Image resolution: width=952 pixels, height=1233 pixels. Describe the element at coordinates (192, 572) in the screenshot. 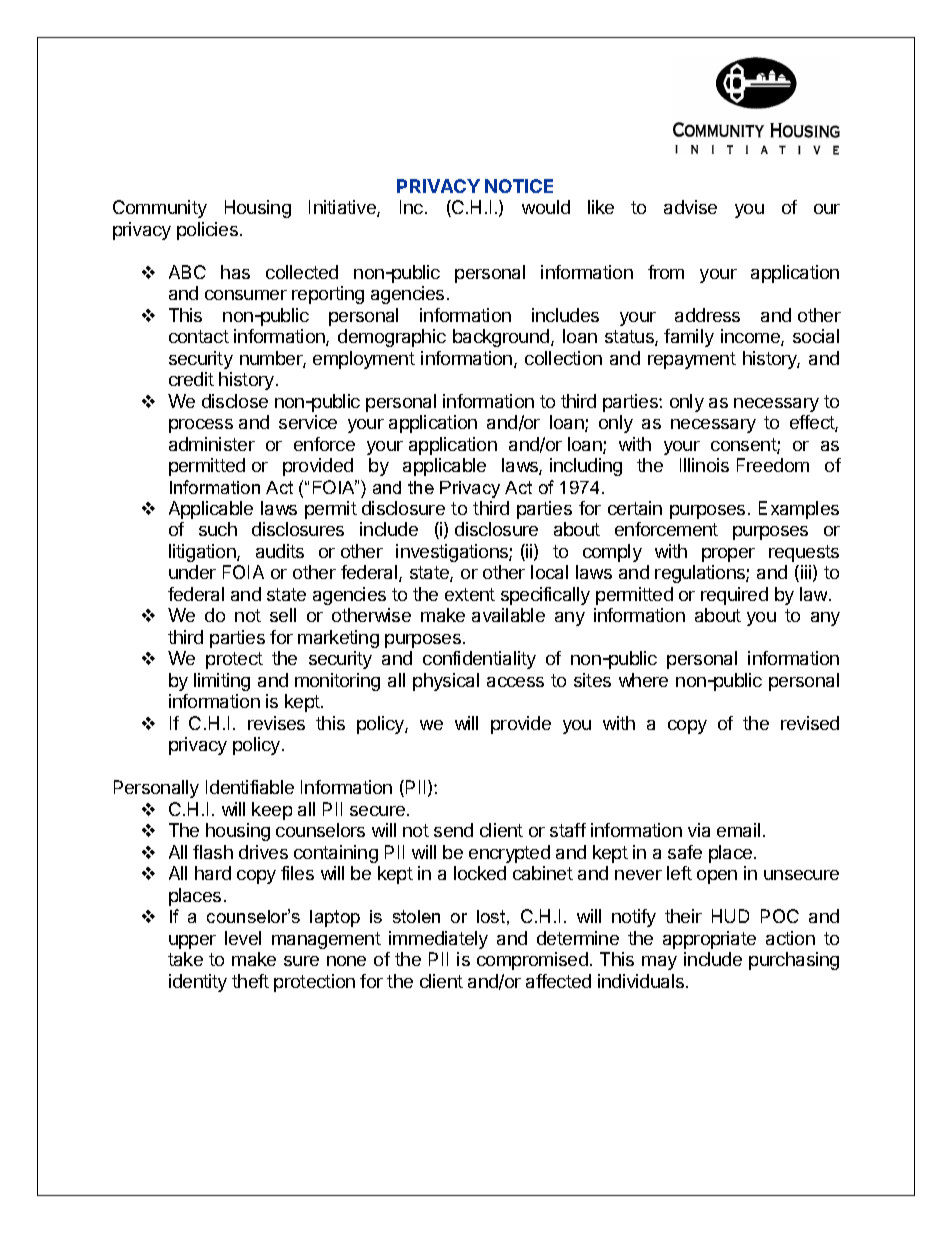

I see `under` at that location.
